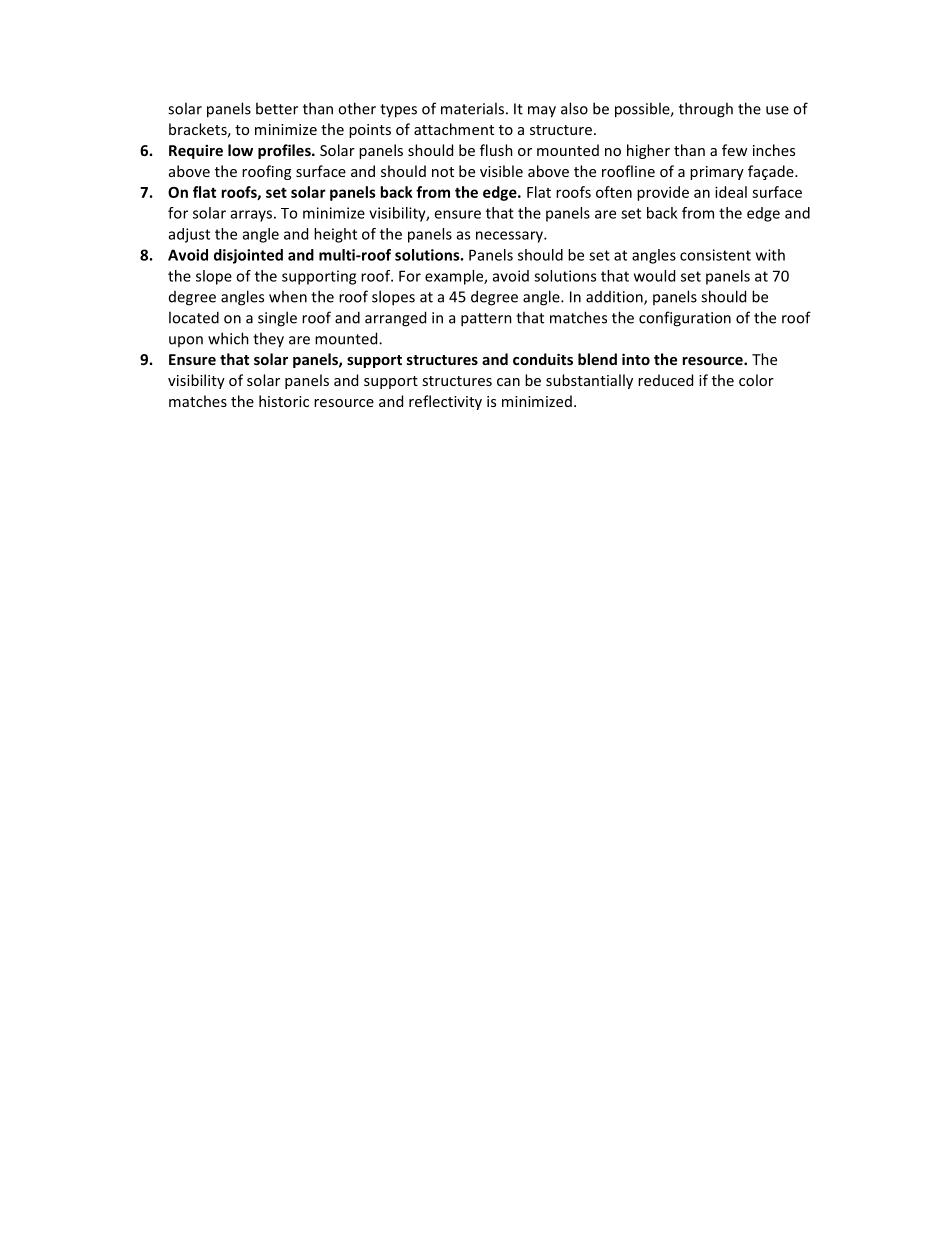 The height and width of the image is (1233, 952). What do you see at coordinates (445, 402) in the image?
I see `reflectivity` at bounding box center [445, 402].
